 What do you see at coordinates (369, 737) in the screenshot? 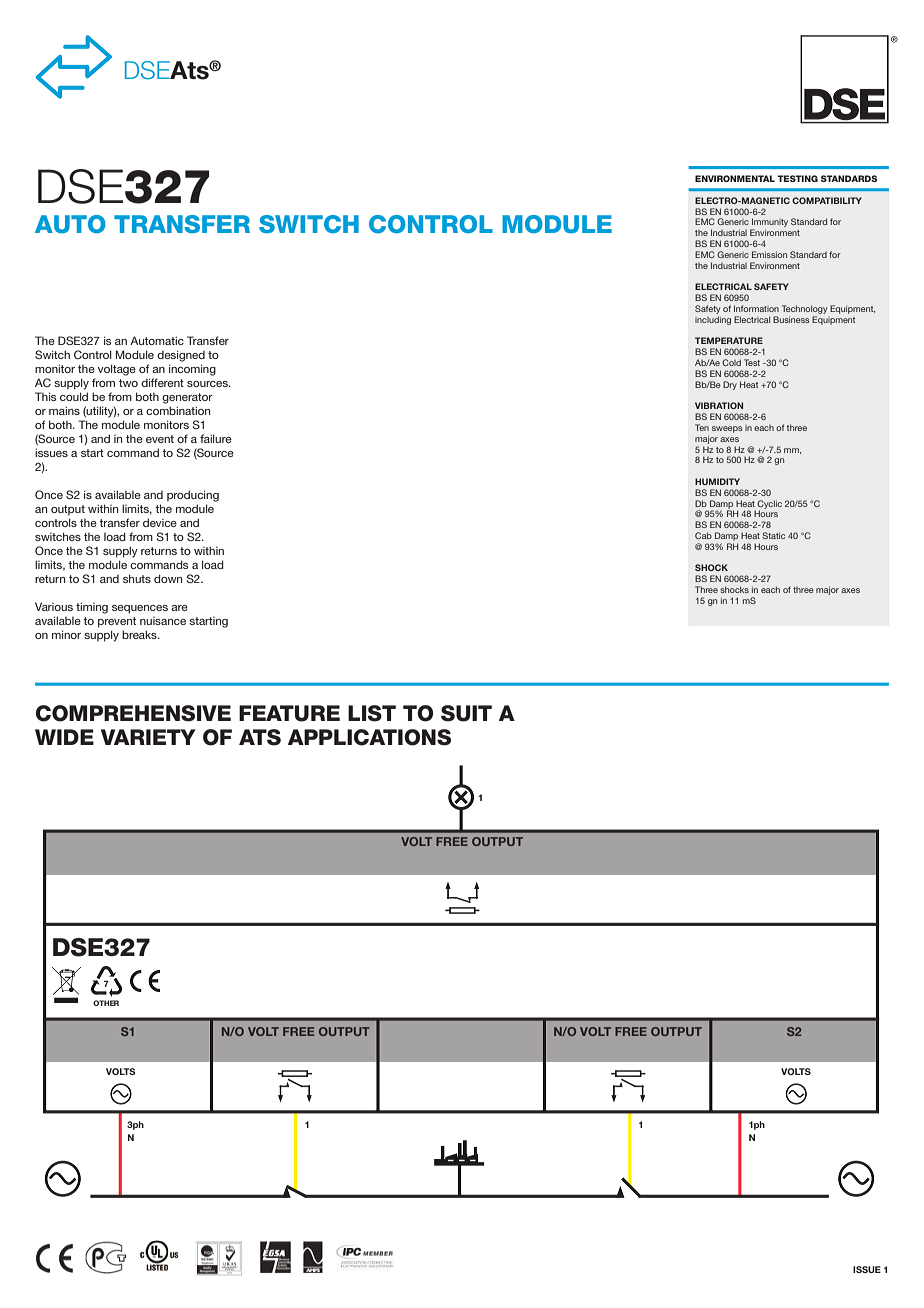
I see `APPLICATIONS` at bounding box center [369, 737].
